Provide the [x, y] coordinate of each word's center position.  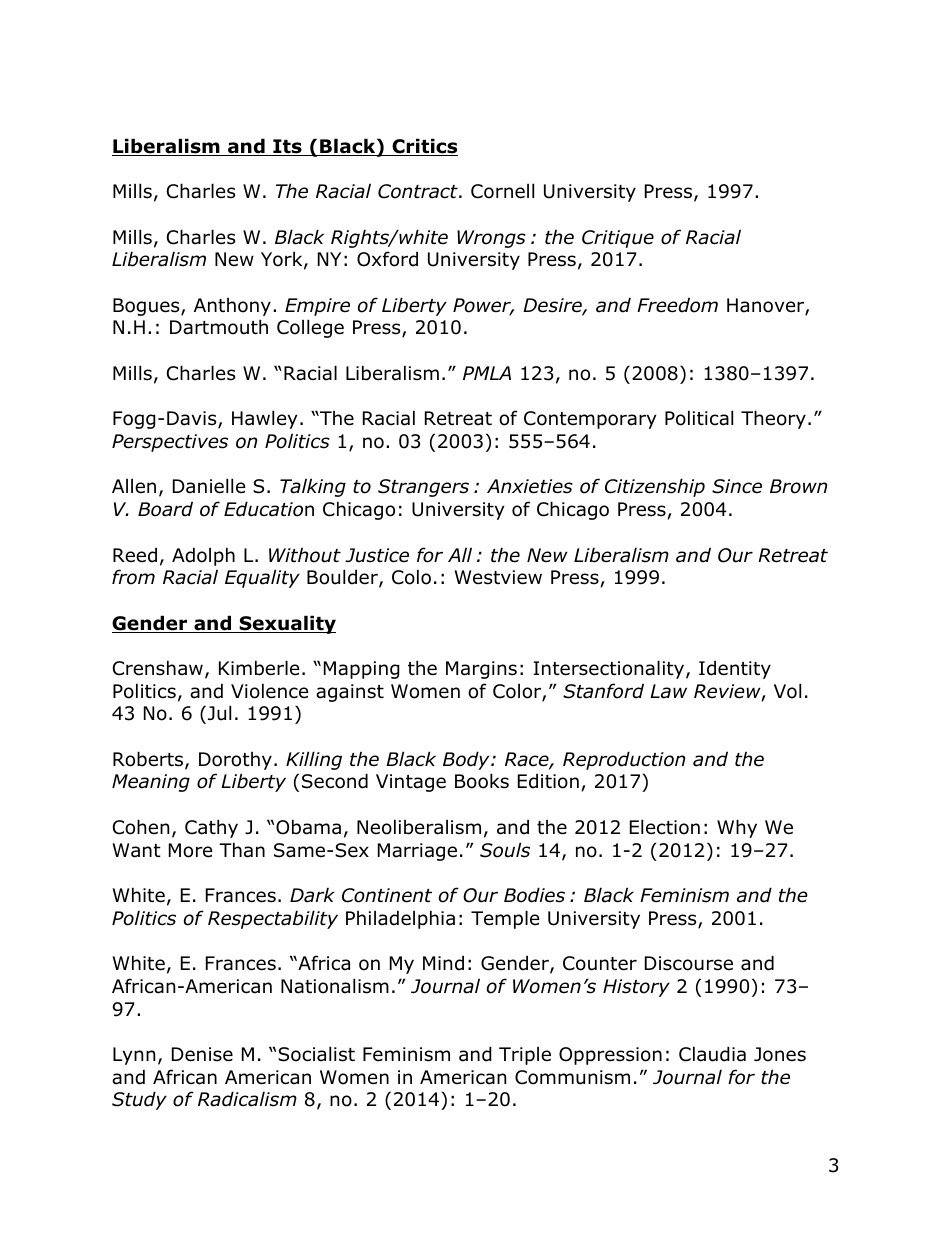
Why [737, 828]
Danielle [209, 486]
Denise [202, 1054]
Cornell [502, 191]
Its [287, 147]
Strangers [423, 488]
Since [737, 486]
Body [467, 760]
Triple [525, 1056]
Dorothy [235, 761]
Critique [618, 239]
